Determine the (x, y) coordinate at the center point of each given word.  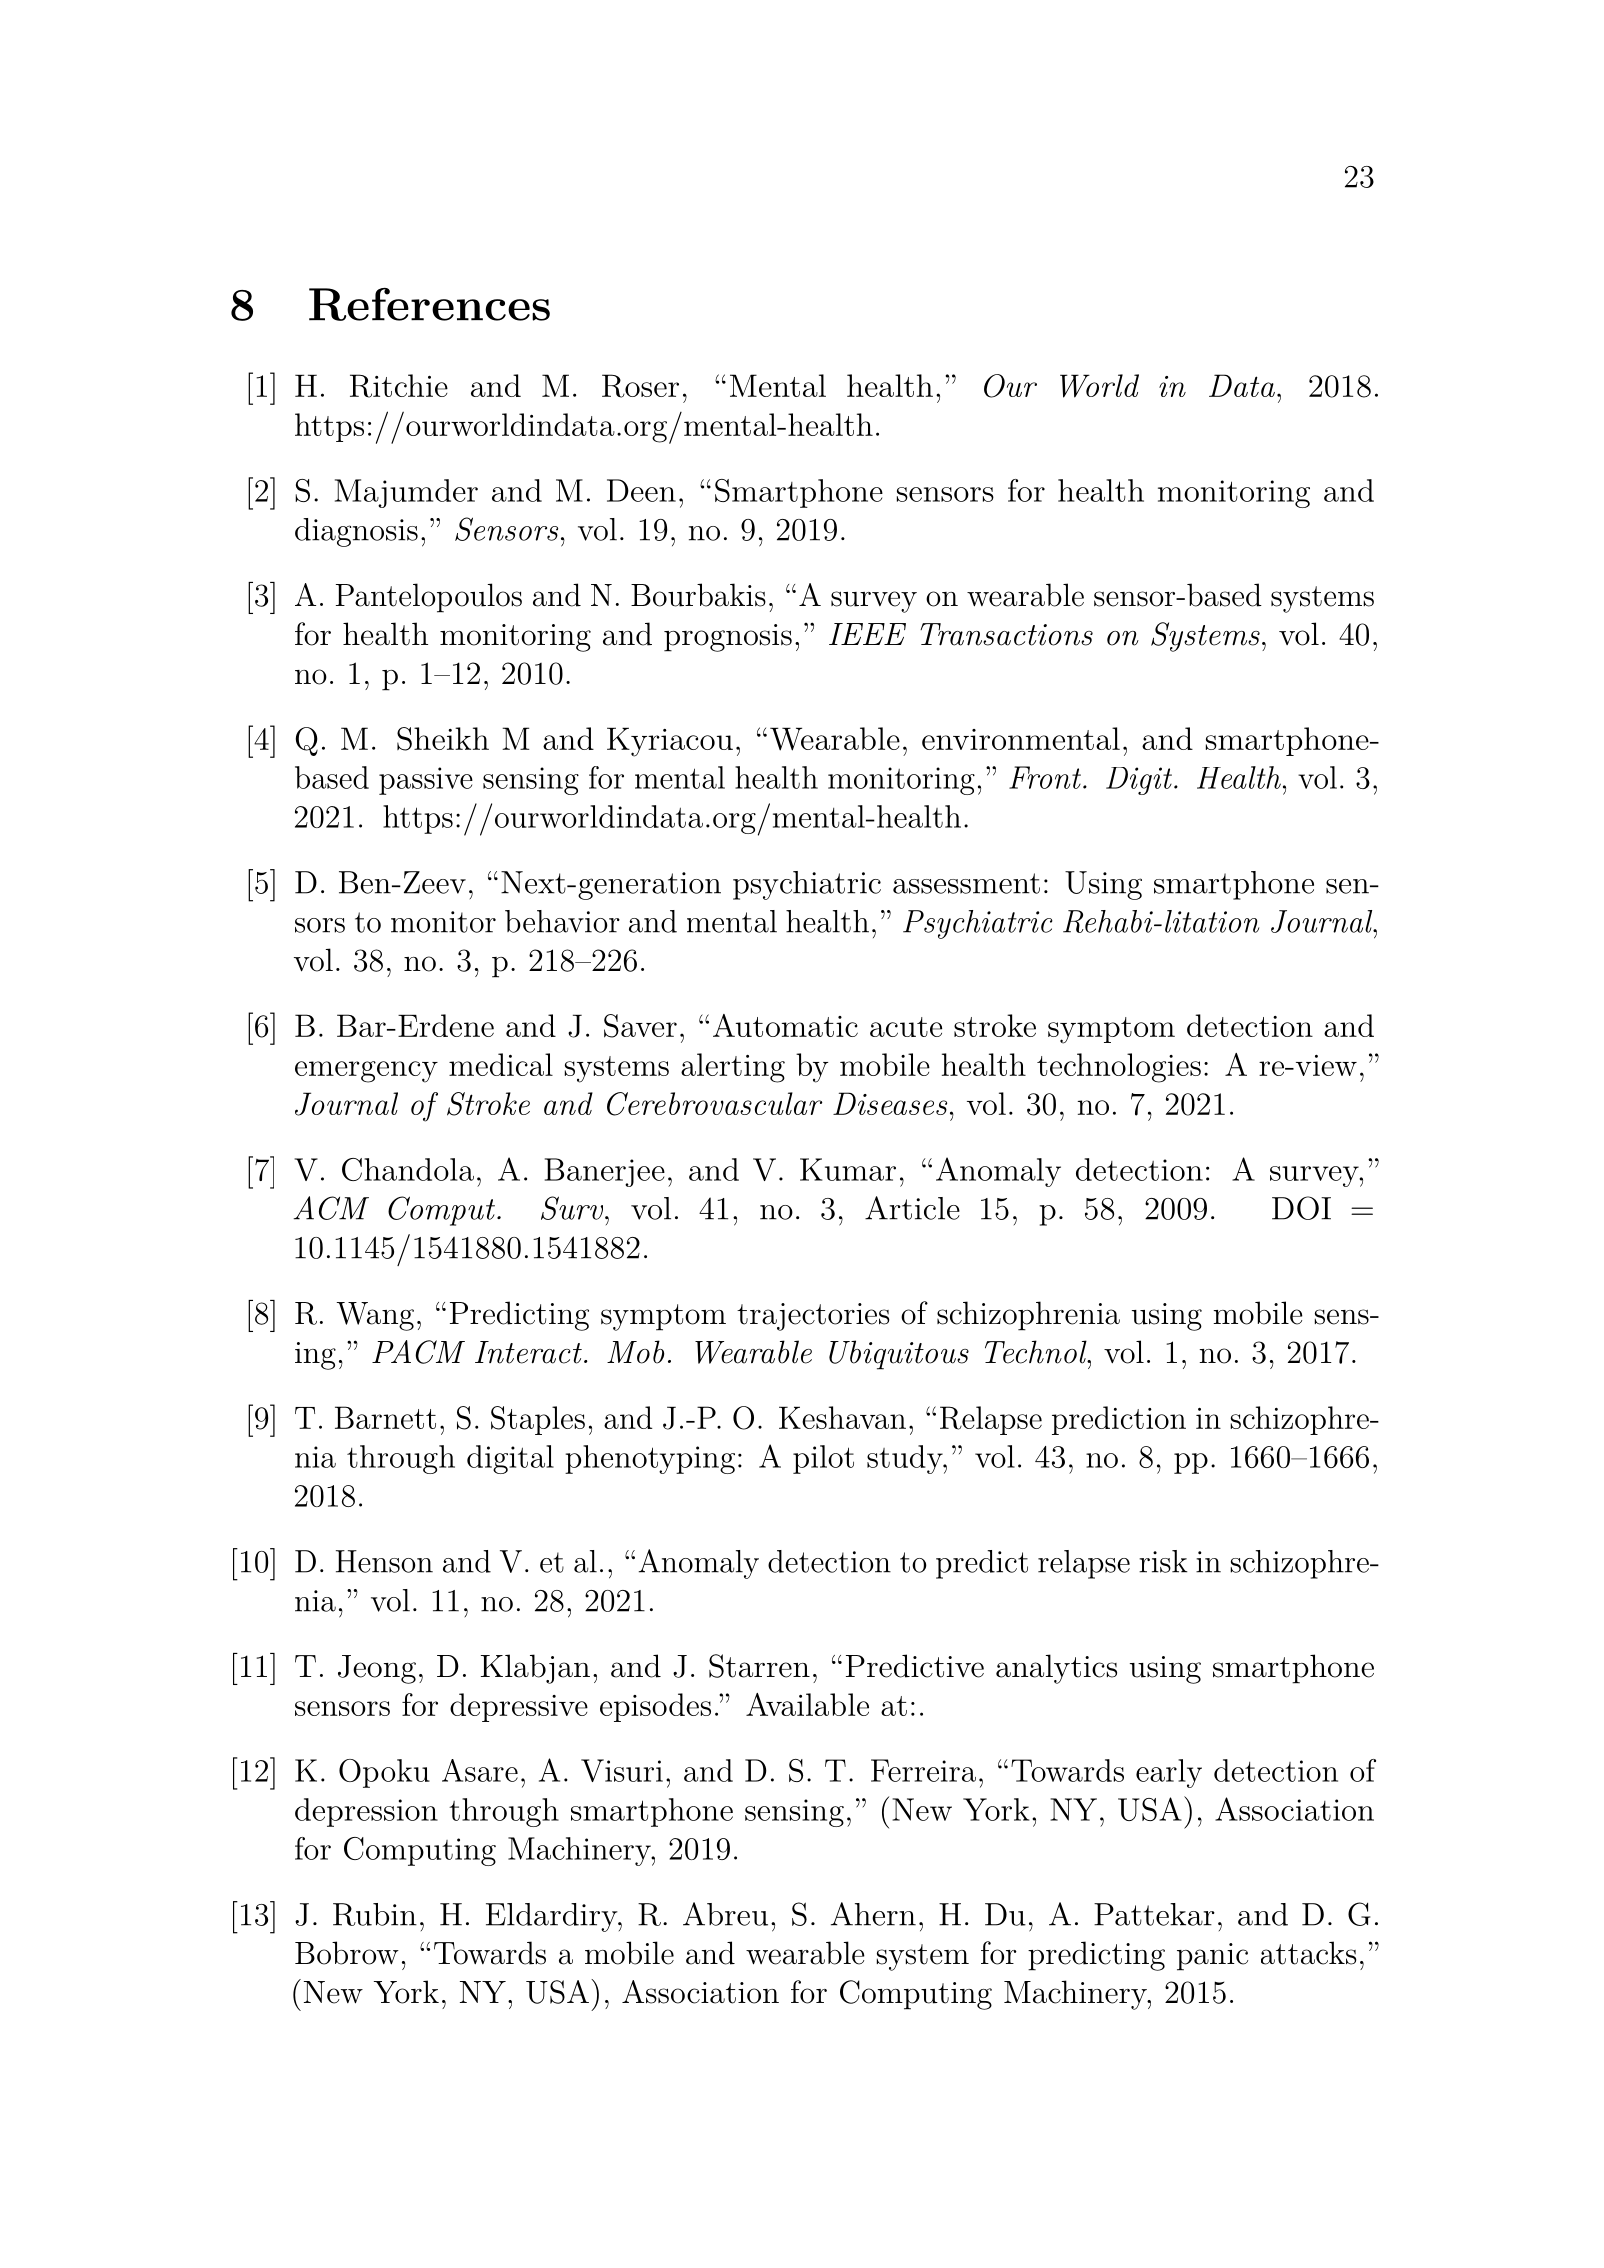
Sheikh (443, 739)
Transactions (1006, 634)
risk (1163, 1561)
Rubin (375, 1914)
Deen (641, 490)
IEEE (867, 634)
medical (501, 1064)
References (429, 304)
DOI (1301, 1208)
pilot (823, 1459)
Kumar (848, 1169)
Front (1046, 777)
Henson (384, 1561)
